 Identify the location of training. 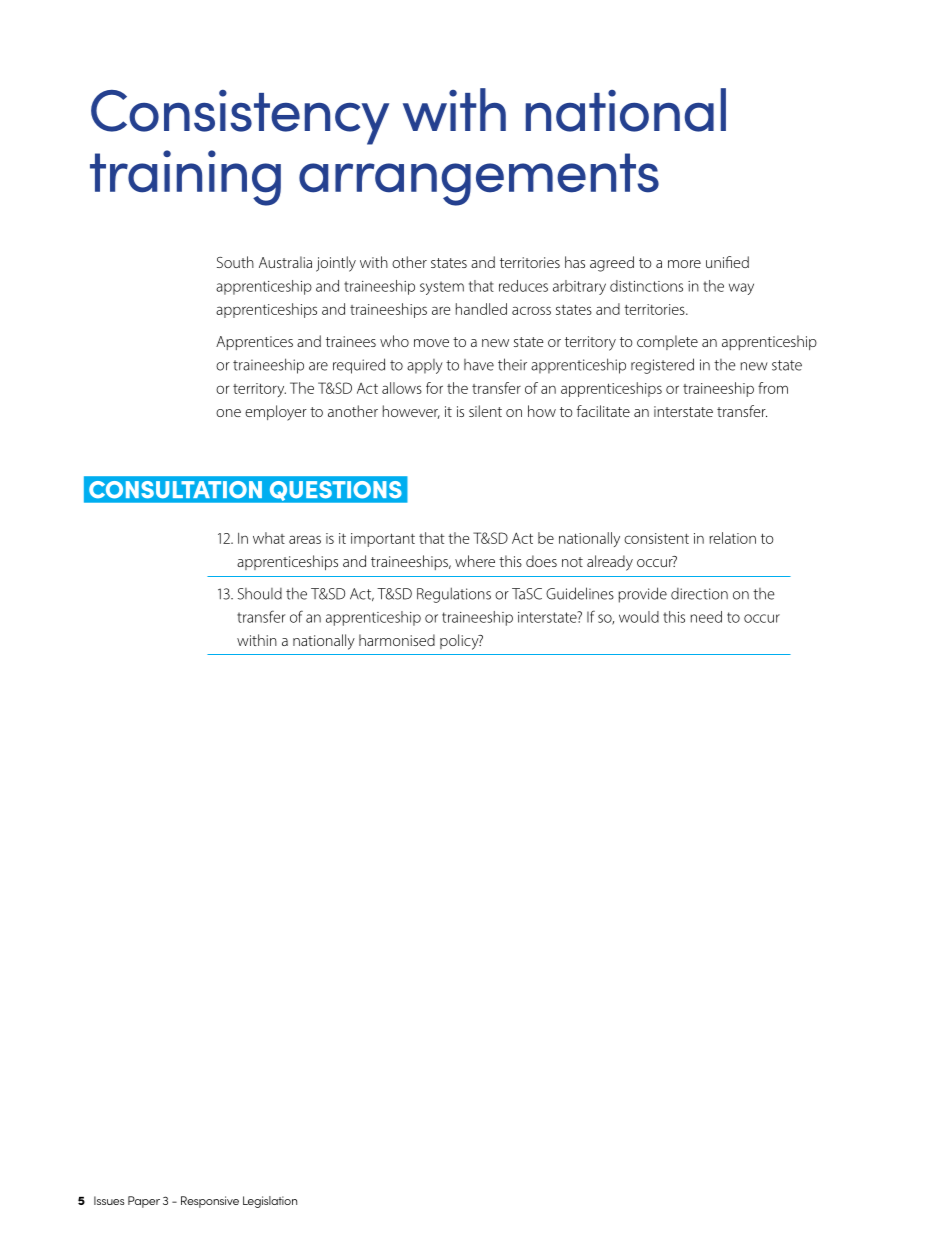
(185, 178).
